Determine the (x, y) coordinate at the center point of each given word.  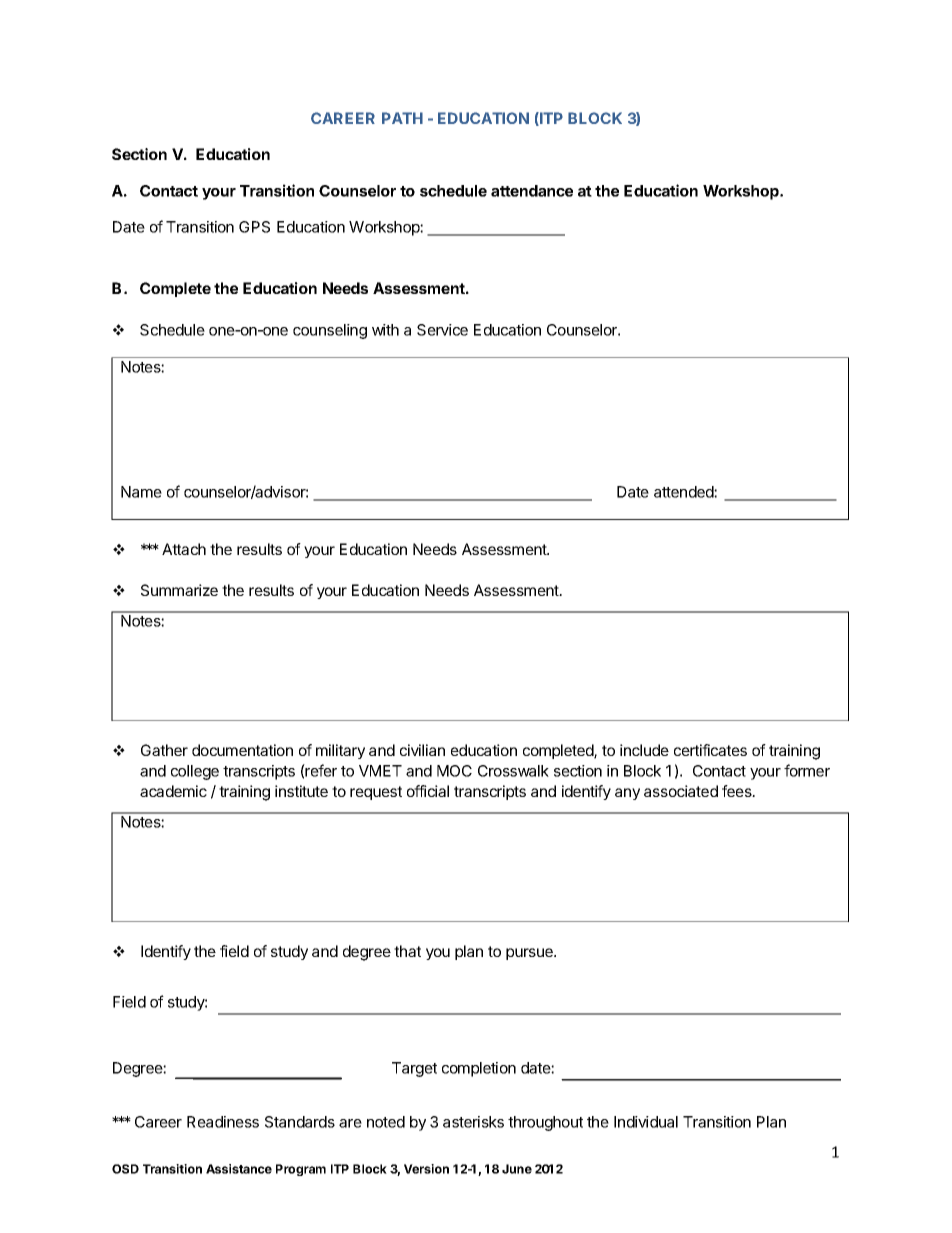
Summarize (179, 590)
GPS (254, 227)
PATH (402, 118)
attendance (532, 191)
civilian (422, 750)
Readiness (223, 1122)
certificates (710, 750)
